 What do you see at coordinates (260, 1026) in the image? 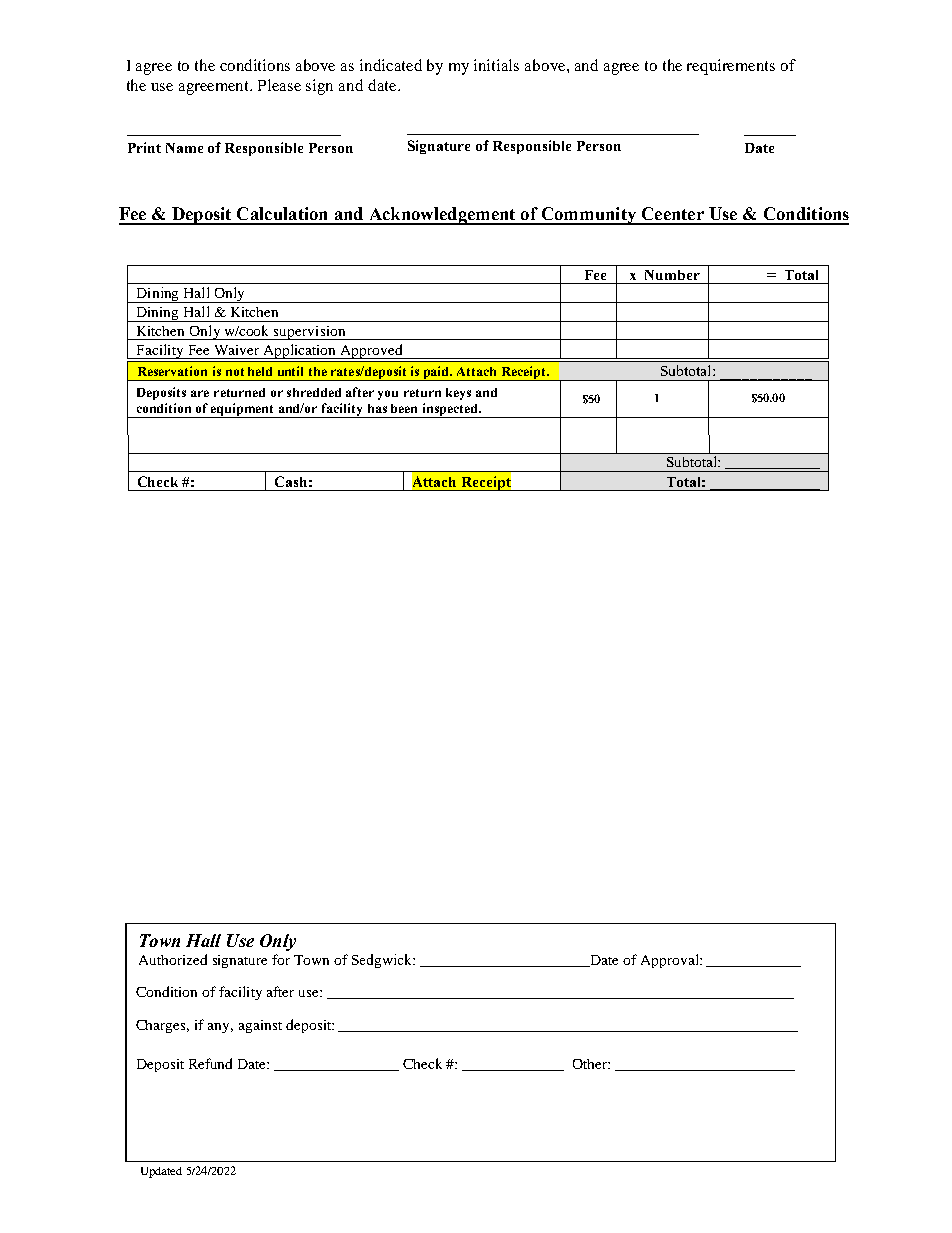
I see `against` at bounding box center [260, 1026].
